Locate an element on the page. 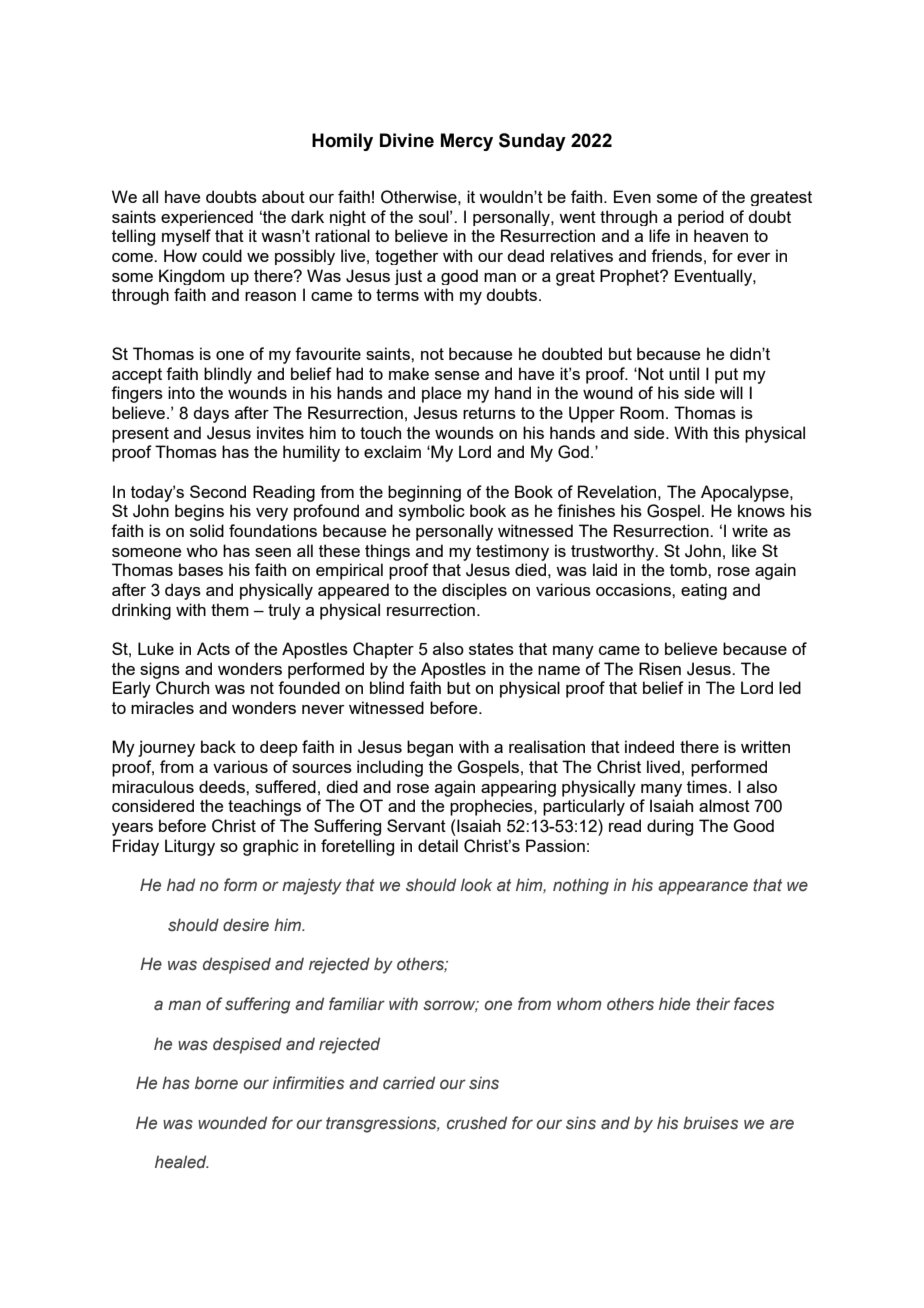 The height and width of the image is (1308, 924). Mercy is located at coordinates (467, 142).
